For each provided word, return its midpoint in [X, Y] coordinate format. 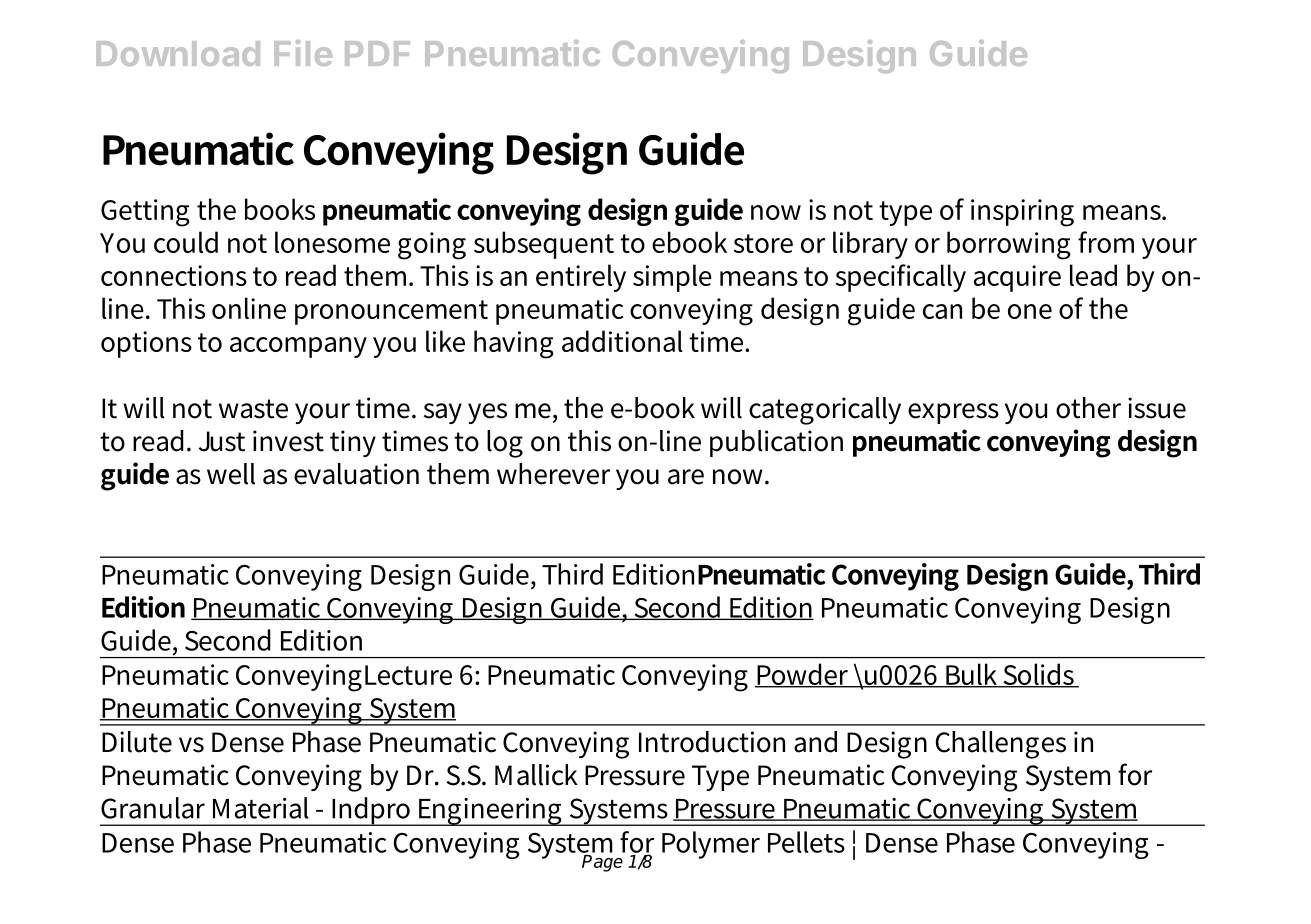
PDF [377, 53]
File [303, 53]
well [231, 474]
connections [174, 275]
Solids [1039, 675]
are [686, 477]
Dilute [137, 742]
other [1088, 408]
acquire [1017, 278]
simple [672, 278]
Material [261, 808]
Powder [803, 675]
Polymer [711, 845]
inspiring [1022, 213]
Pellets [806, 842]
